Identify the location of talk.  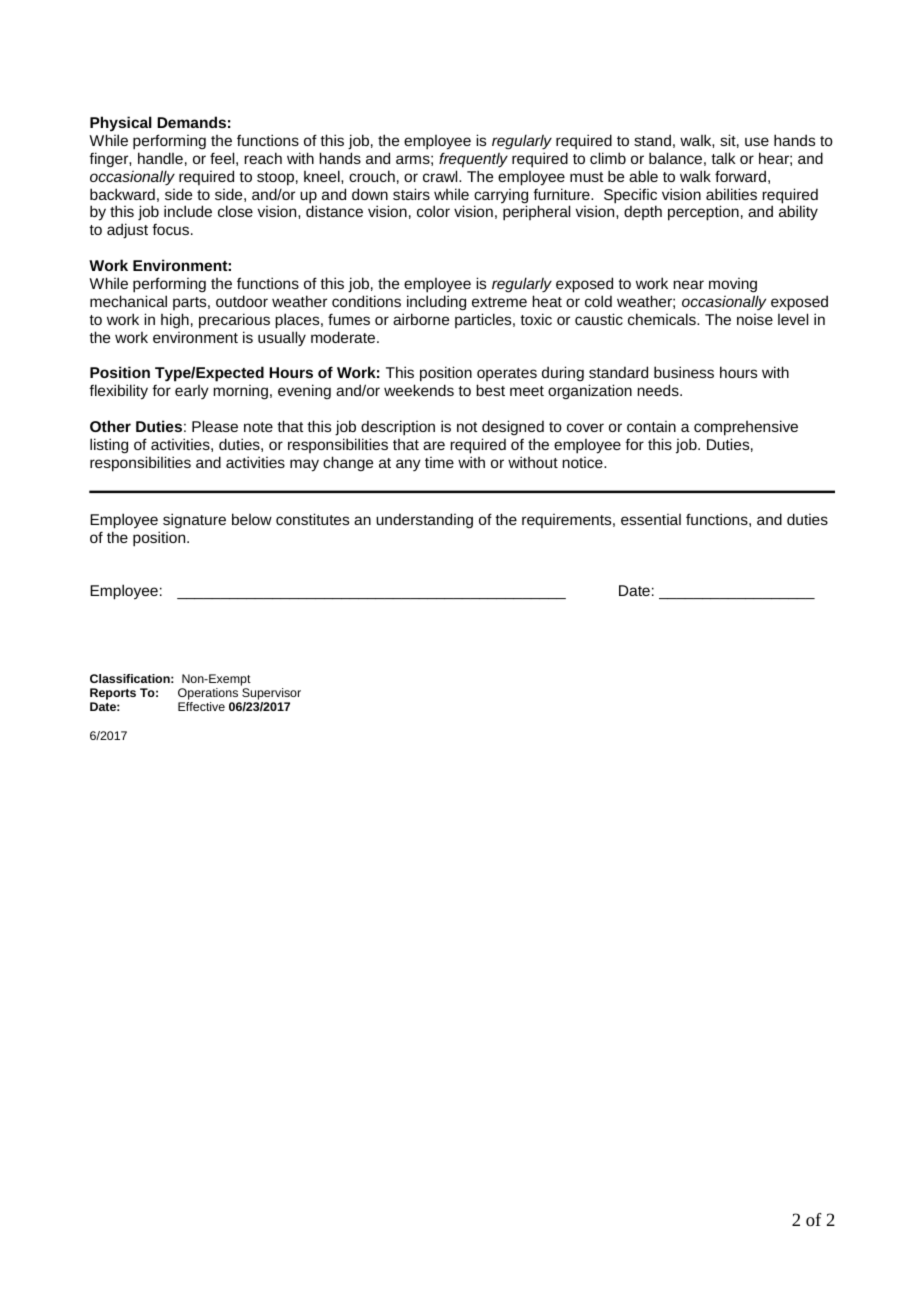
(723, 158).
